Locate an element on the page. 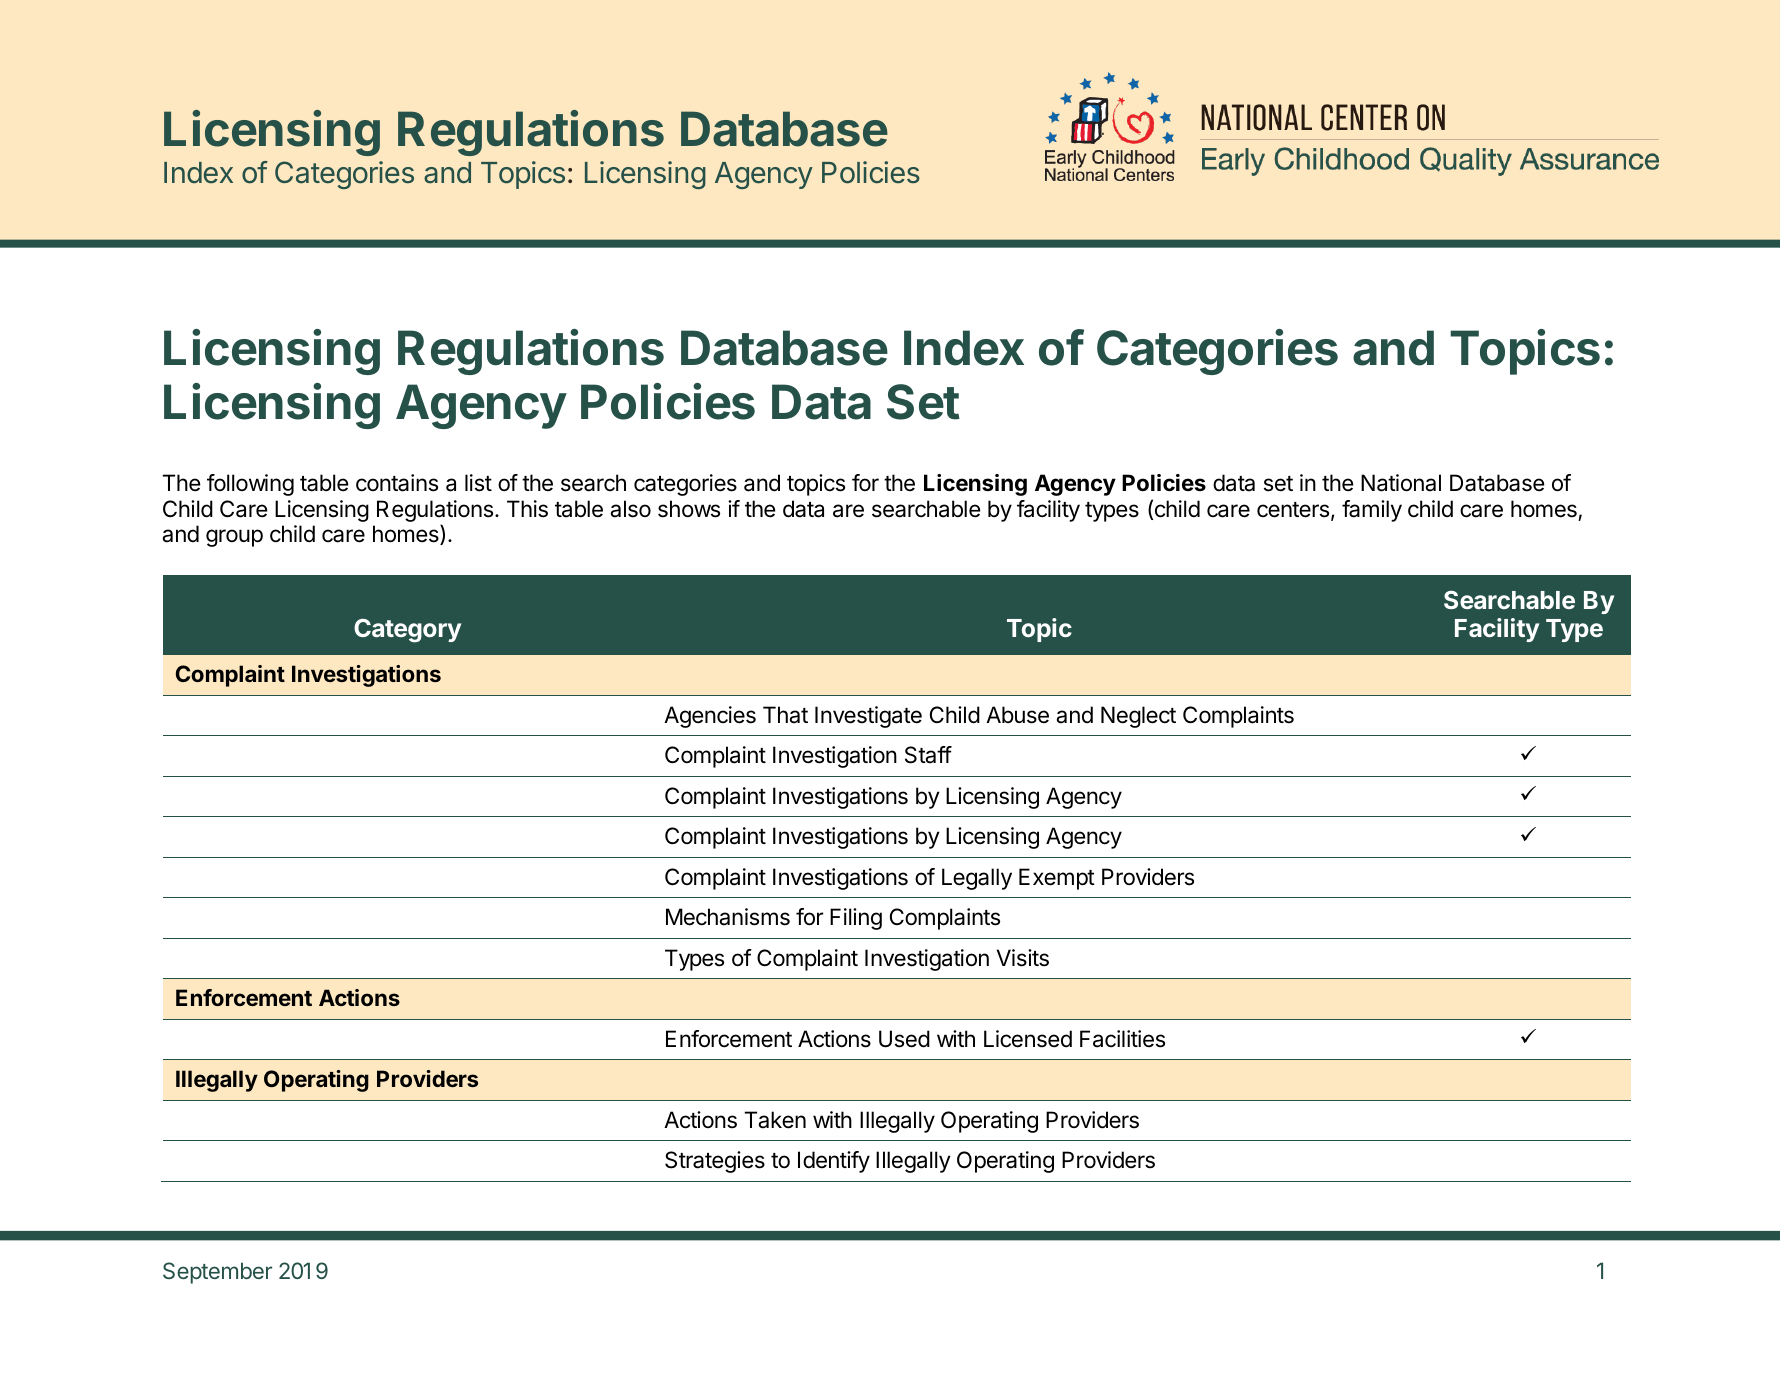  Category is located at coordinates (407, 630).
